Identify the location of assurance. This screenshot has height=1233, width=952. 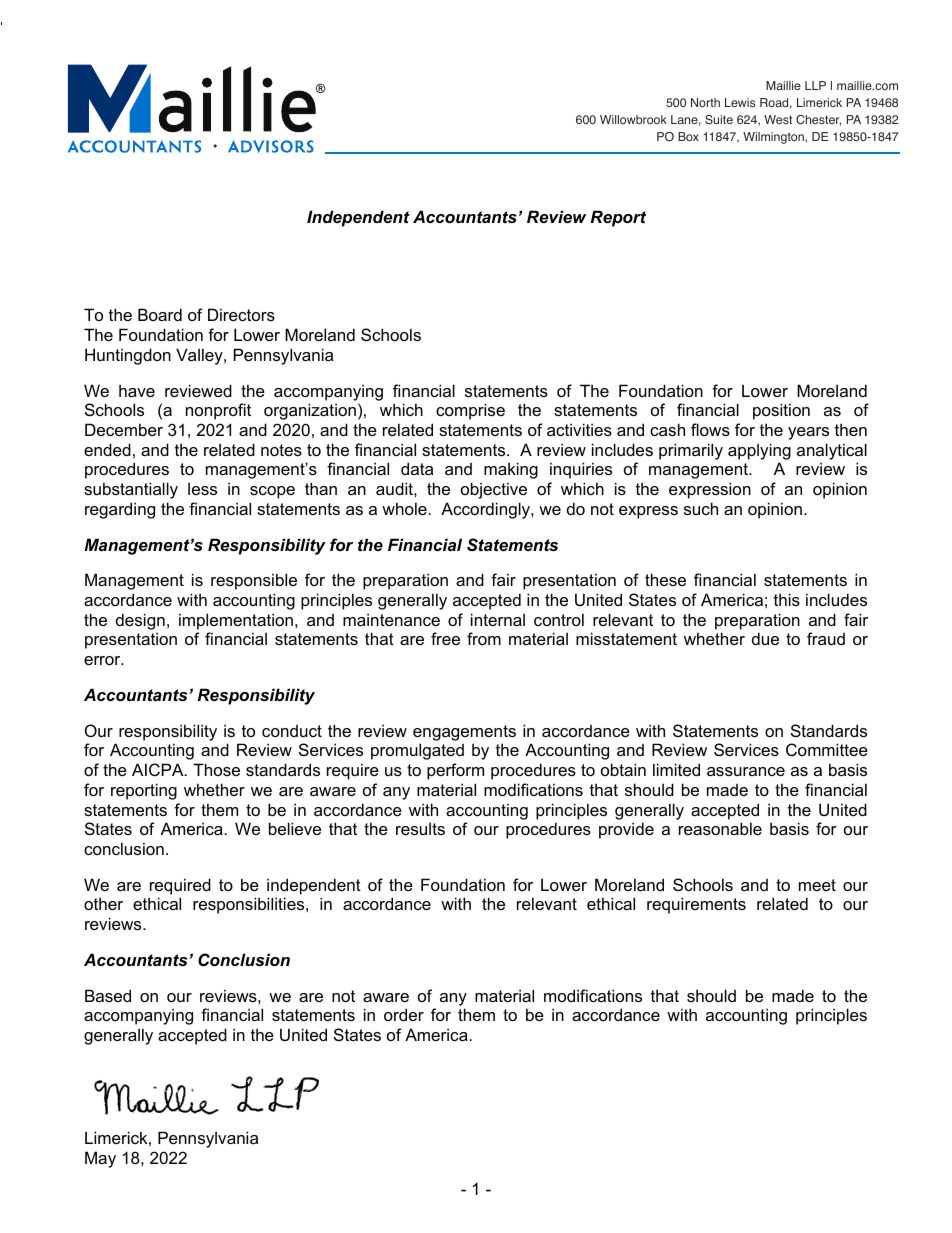
(746, 771).
